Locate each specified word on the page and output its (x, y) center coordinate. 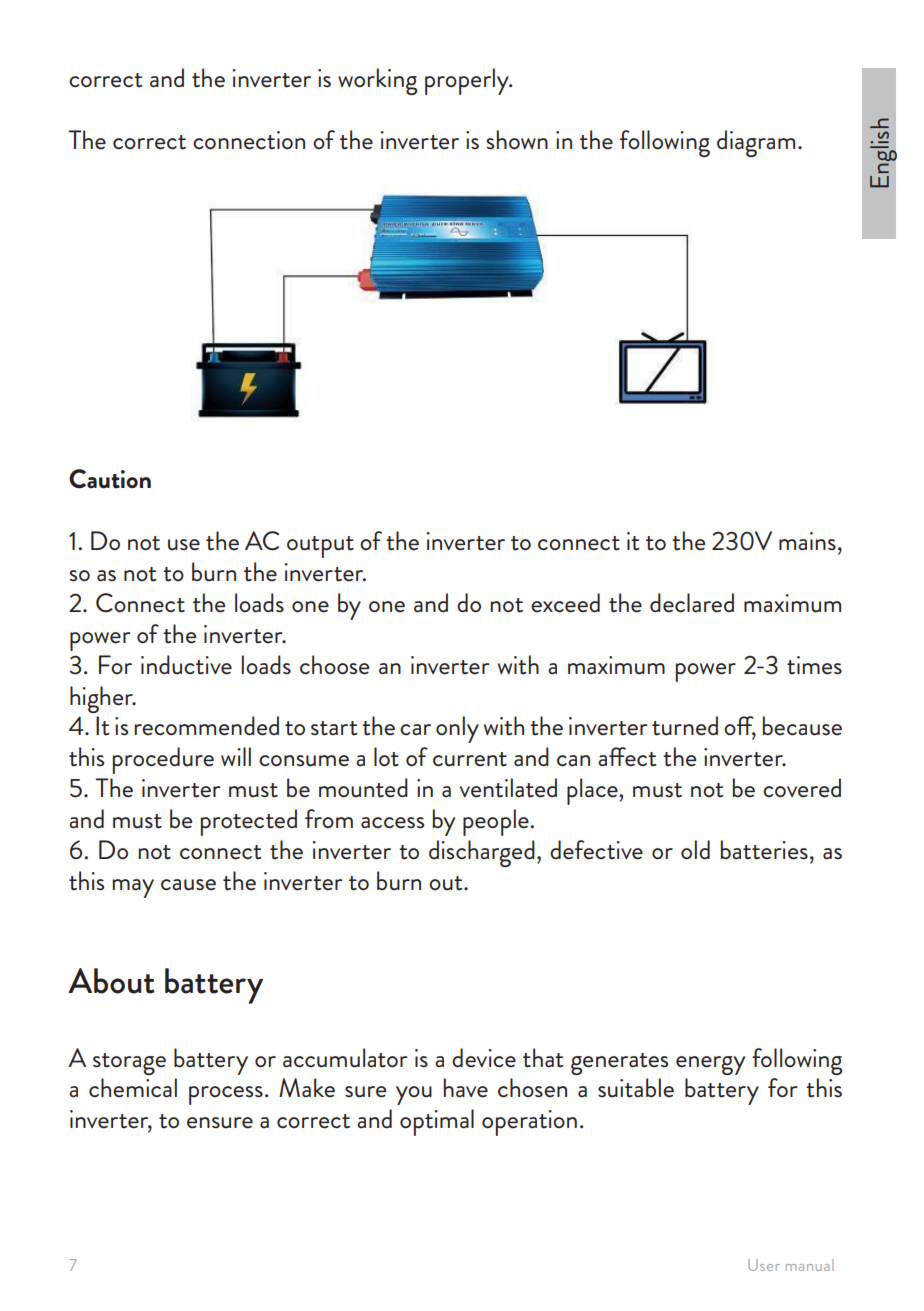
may (133, 888)
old (695, 850)
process (226, 1095)
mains (807, 541)
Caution (110, 479)
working (377, 81)
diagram (756, 143)
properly (468, 81)
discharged (482, 853)
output (320, 547)
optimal (437, 1122)
